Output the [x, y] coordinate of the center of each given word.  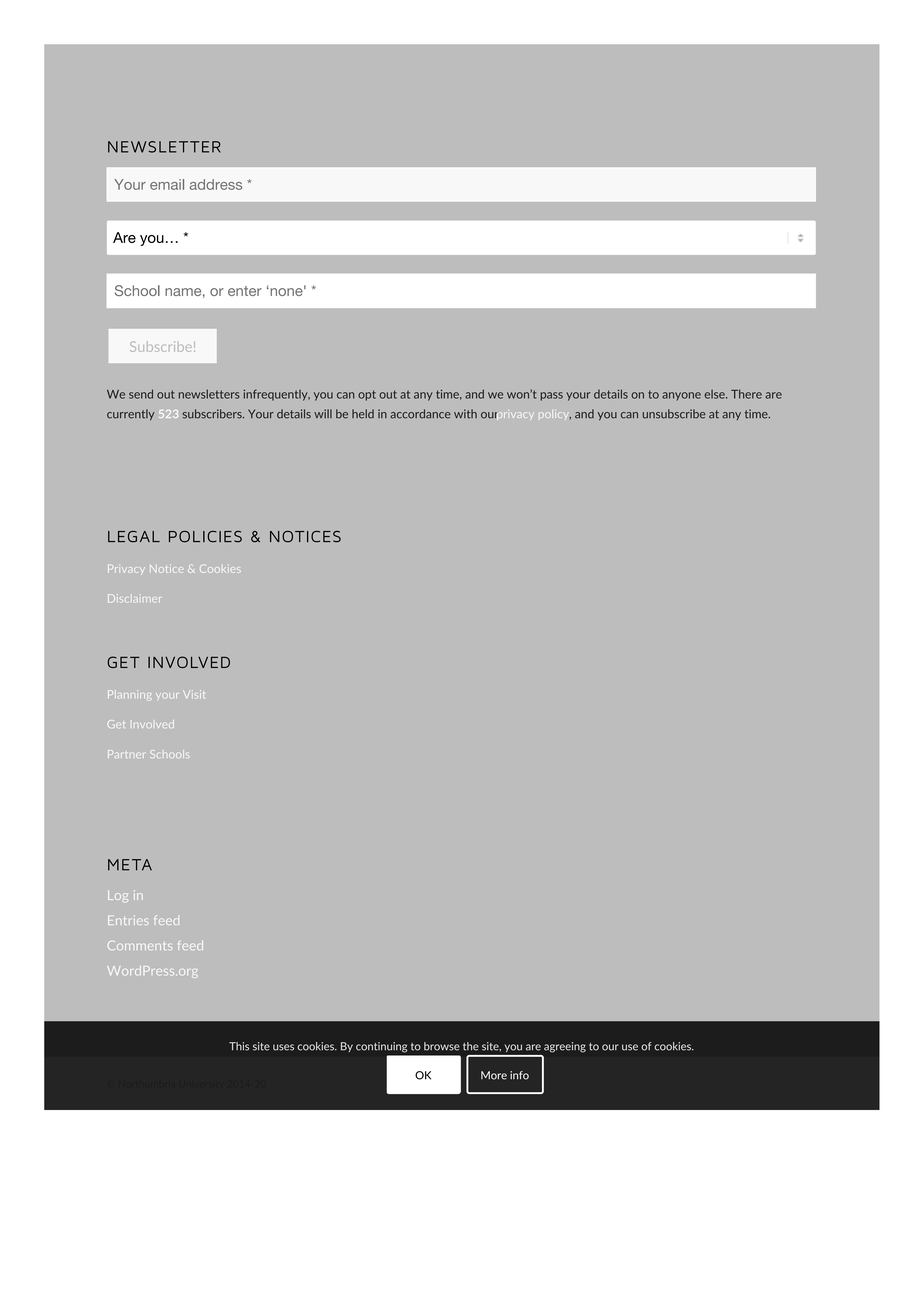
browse [442, 1046]
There [746, 394]
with [465, 414]
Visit [194, 694]
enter [245, 291]
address [216, 184]
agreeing [565, 1047]
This [239, 1046]
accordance [420, 414]
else [716, 394]
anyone [681, 396]
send [141, 394]
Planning [129, 694]
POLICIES [205, 537]
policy [555, 415]
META [130, 865]
